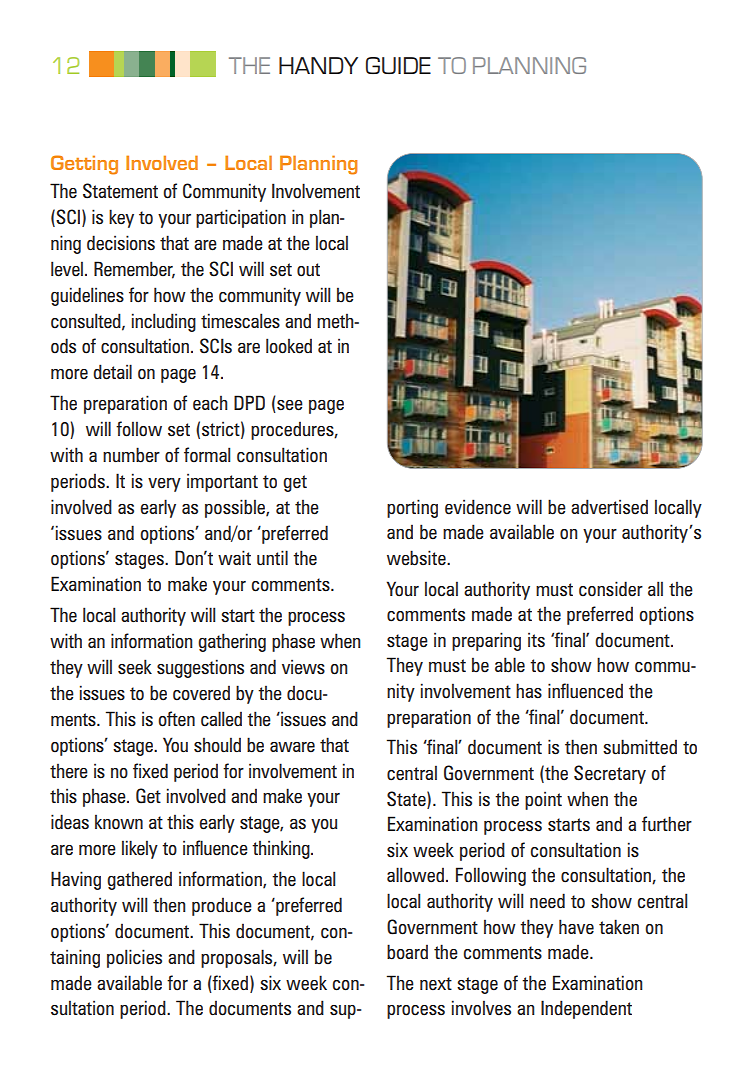 This screenshot has width=754, height=1070. Describe the element at coordinates (222, 906) in the screenshot. I see `produce` at that location.
